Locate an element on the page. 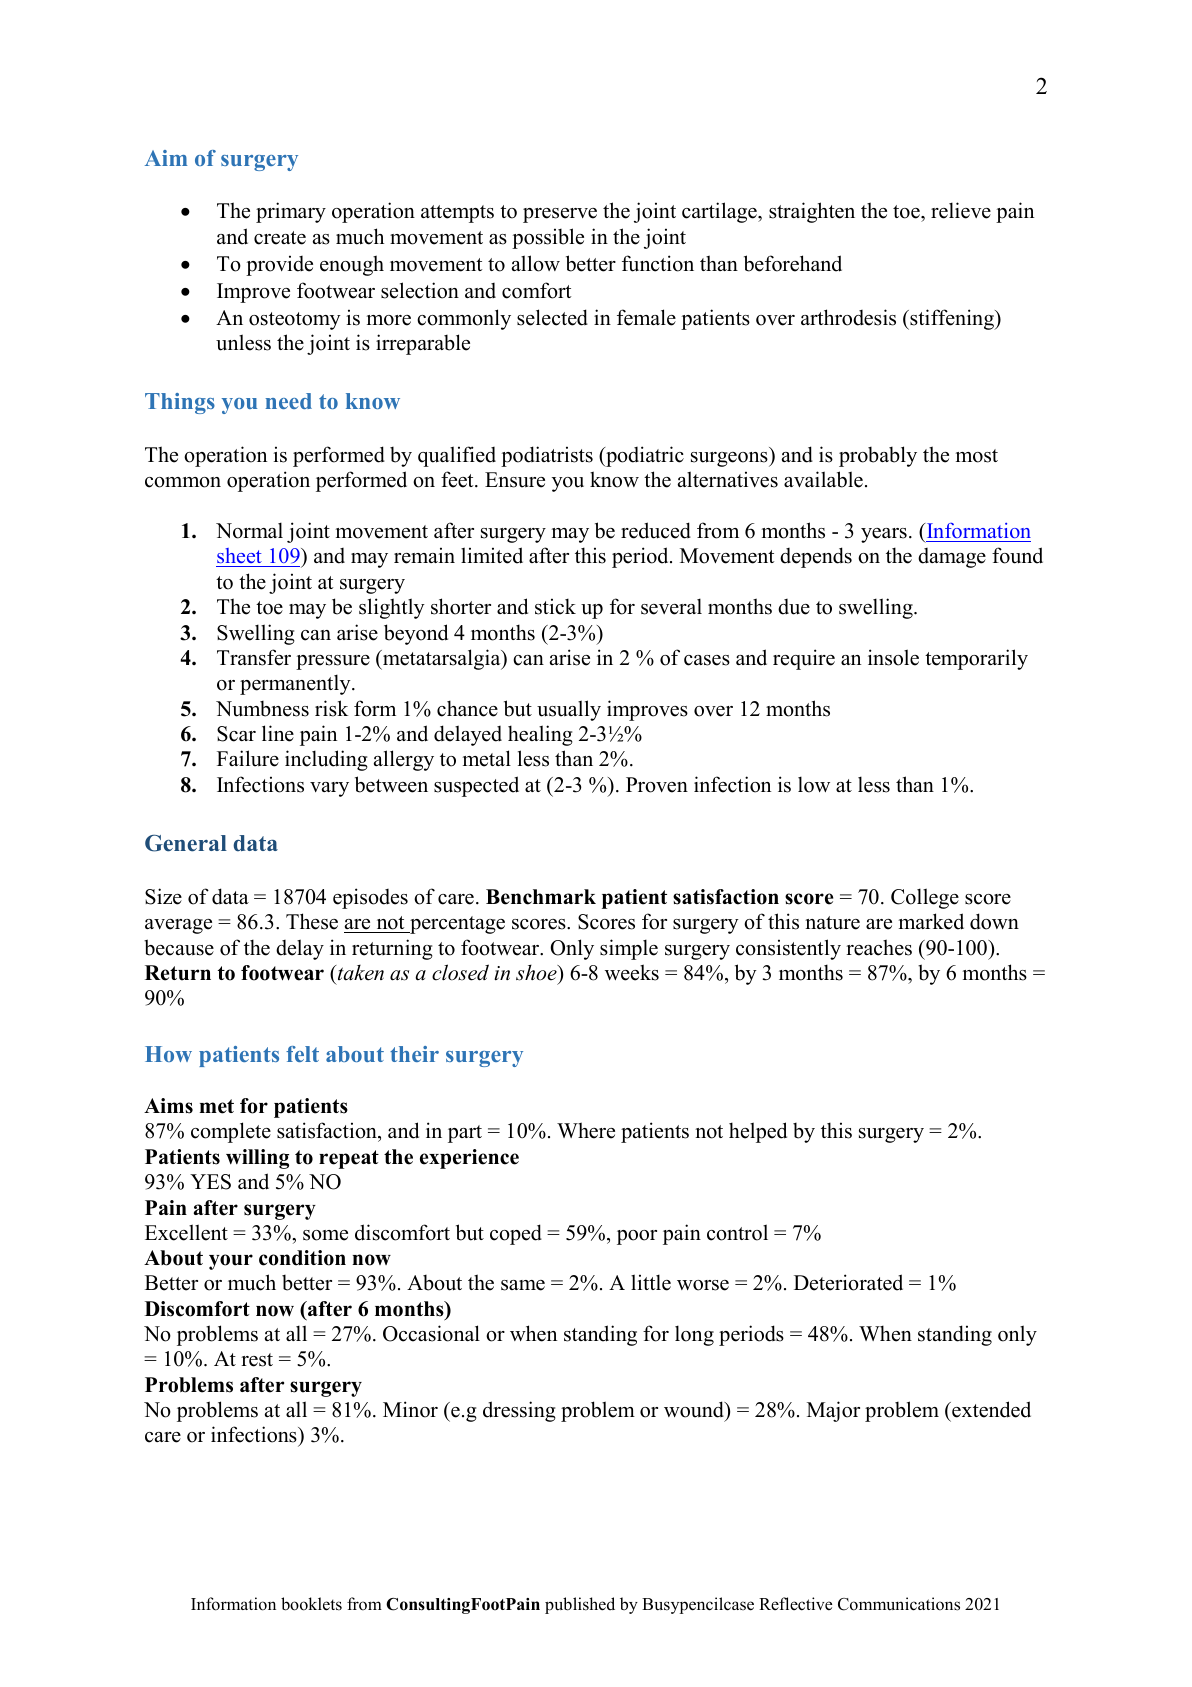  Deteriorated is located at coordinates (848, 1282).
